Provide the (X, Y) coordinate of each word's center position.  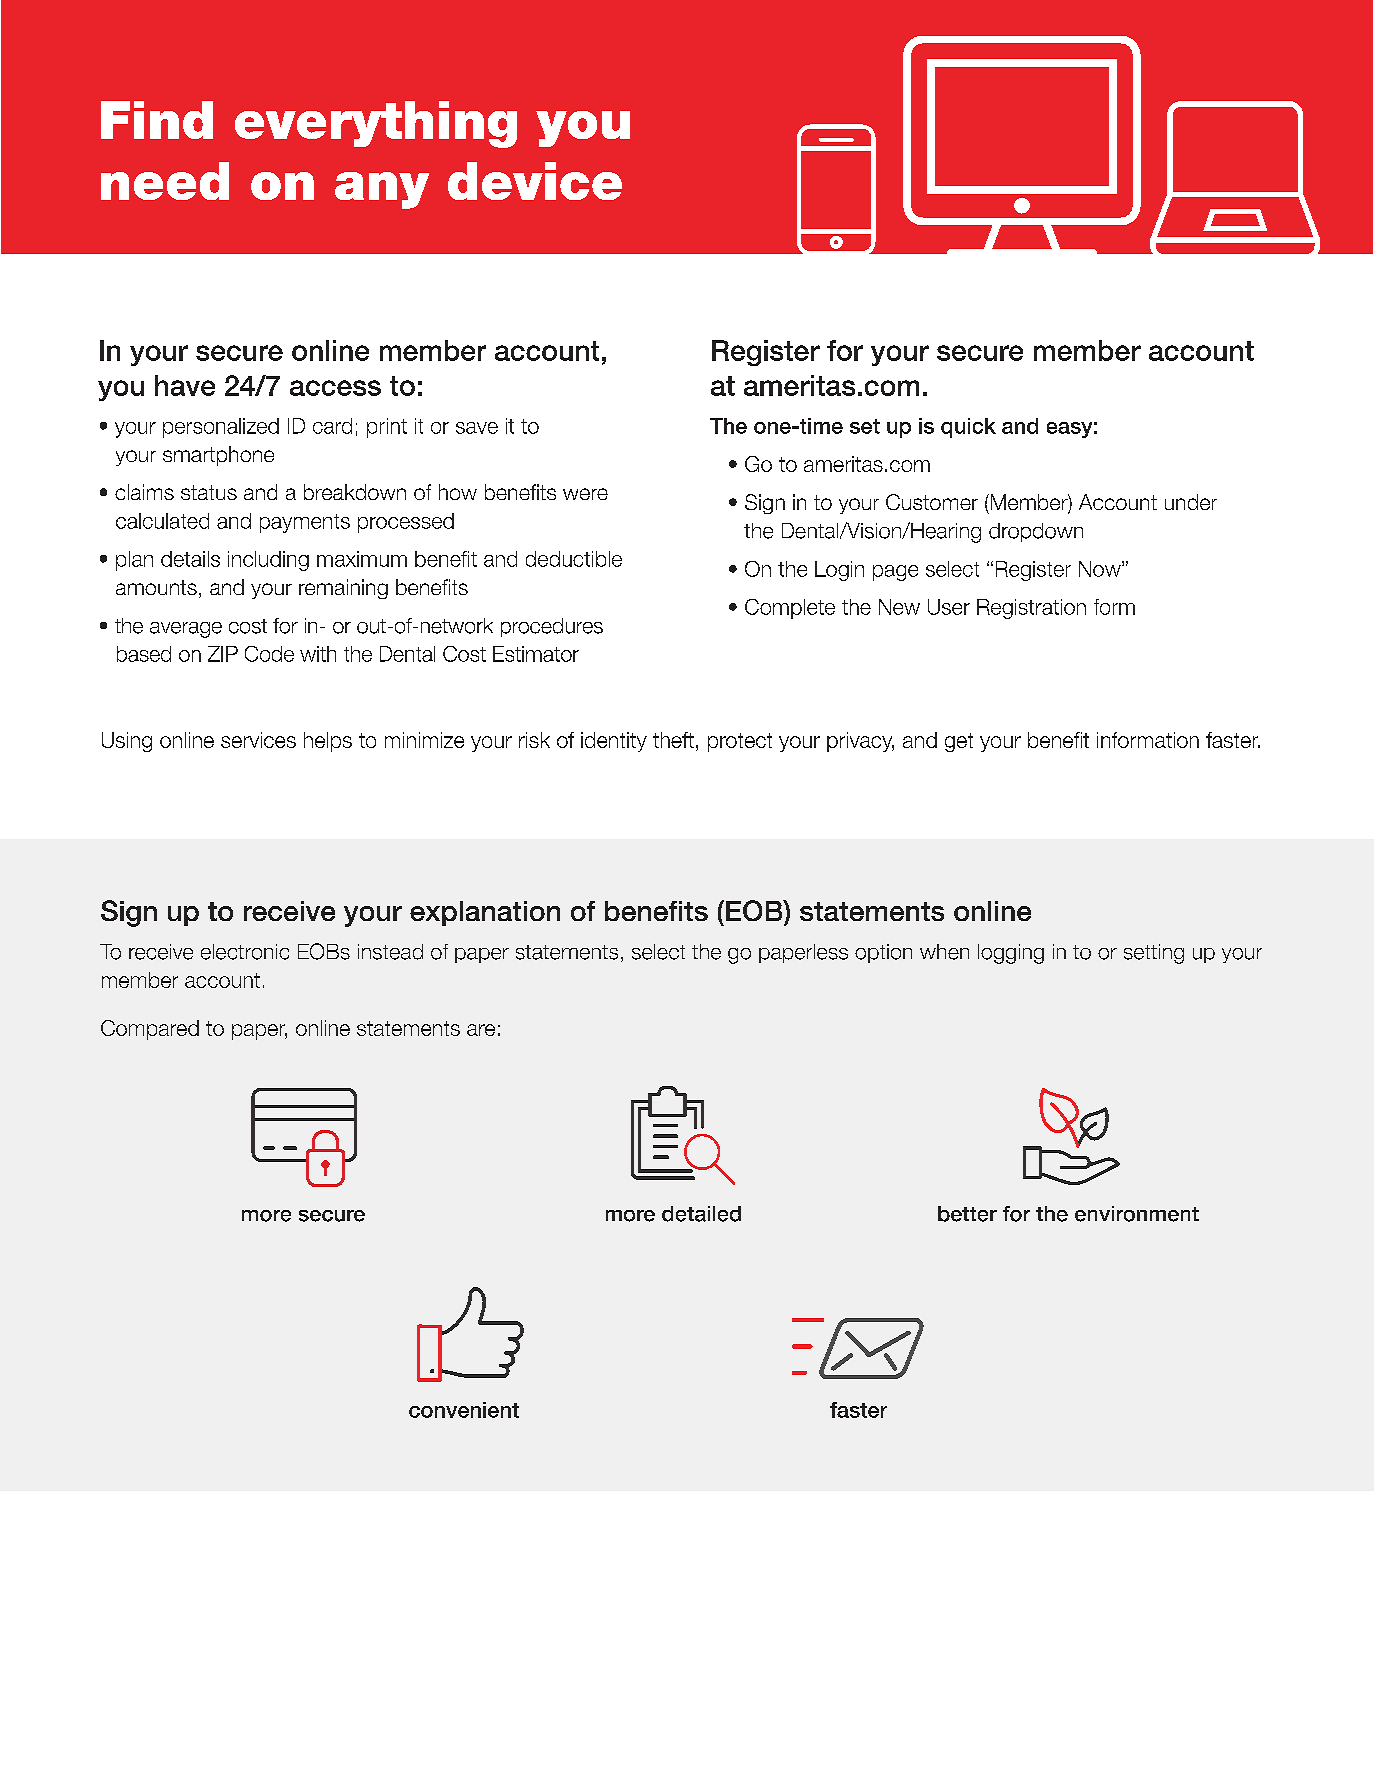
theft (673, 740)
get (959, 742)
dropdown (1036, 532)
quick (968, 428)
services (258, 740)
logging (1011, 954)
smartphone (218, 456)
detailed (701, 1214)
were (585, 494)
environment (1137, 1214)
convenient (464, 1410)
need (165, 181)
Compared (150, 1030)
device (535, 181)
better (967, 1214)
